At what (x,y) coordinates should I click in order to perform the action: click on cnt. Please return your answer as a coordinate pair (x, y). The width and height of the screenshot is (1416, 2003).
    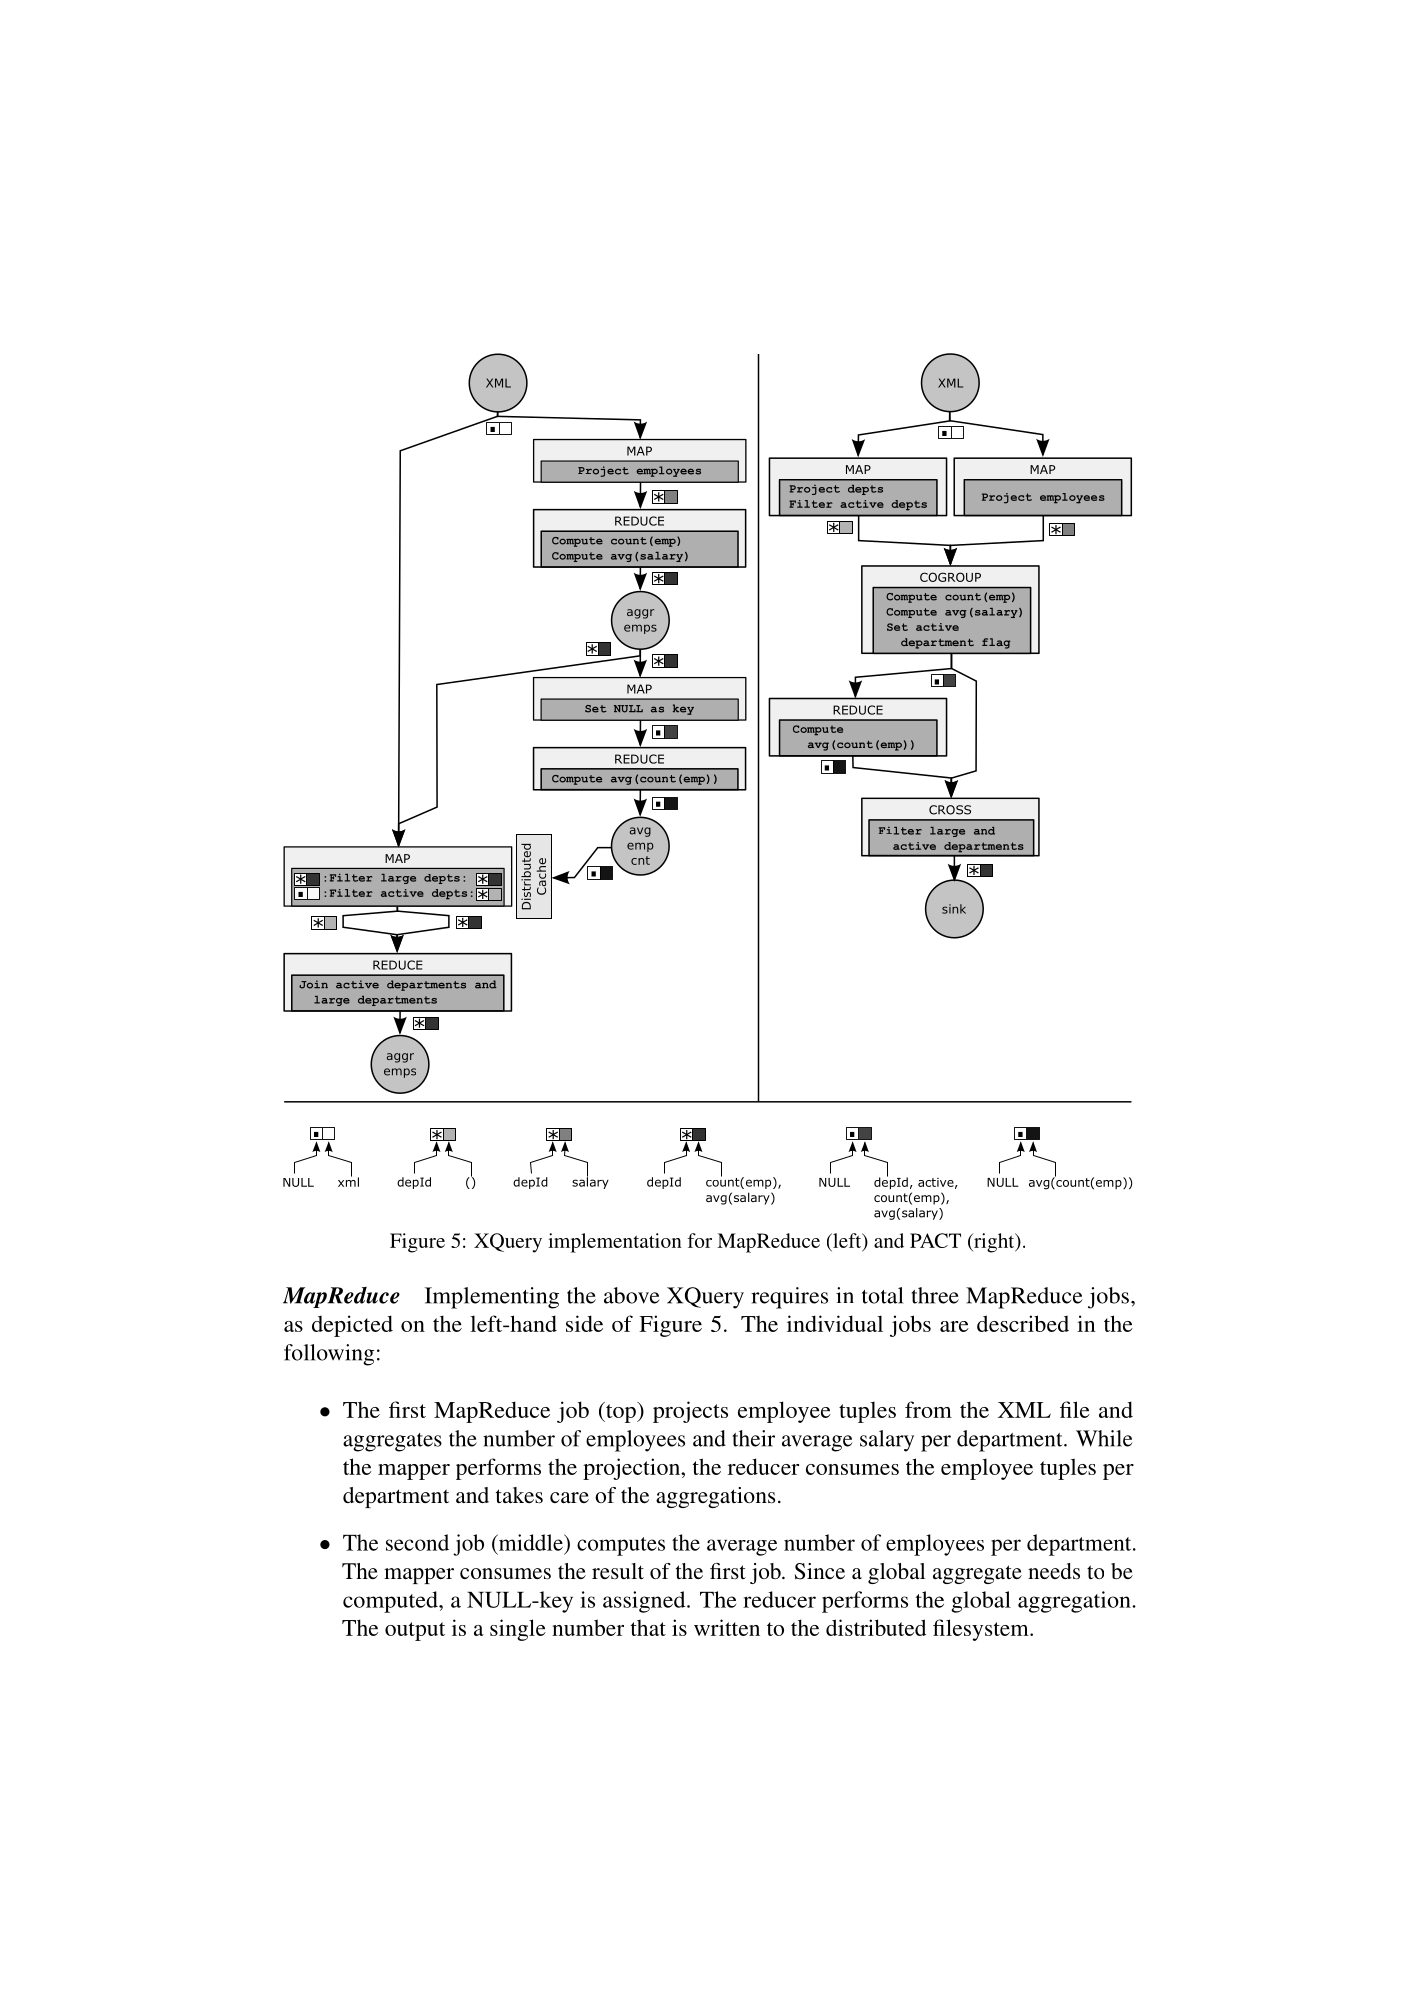
    Looking at the image, I should click on (640, 860).
